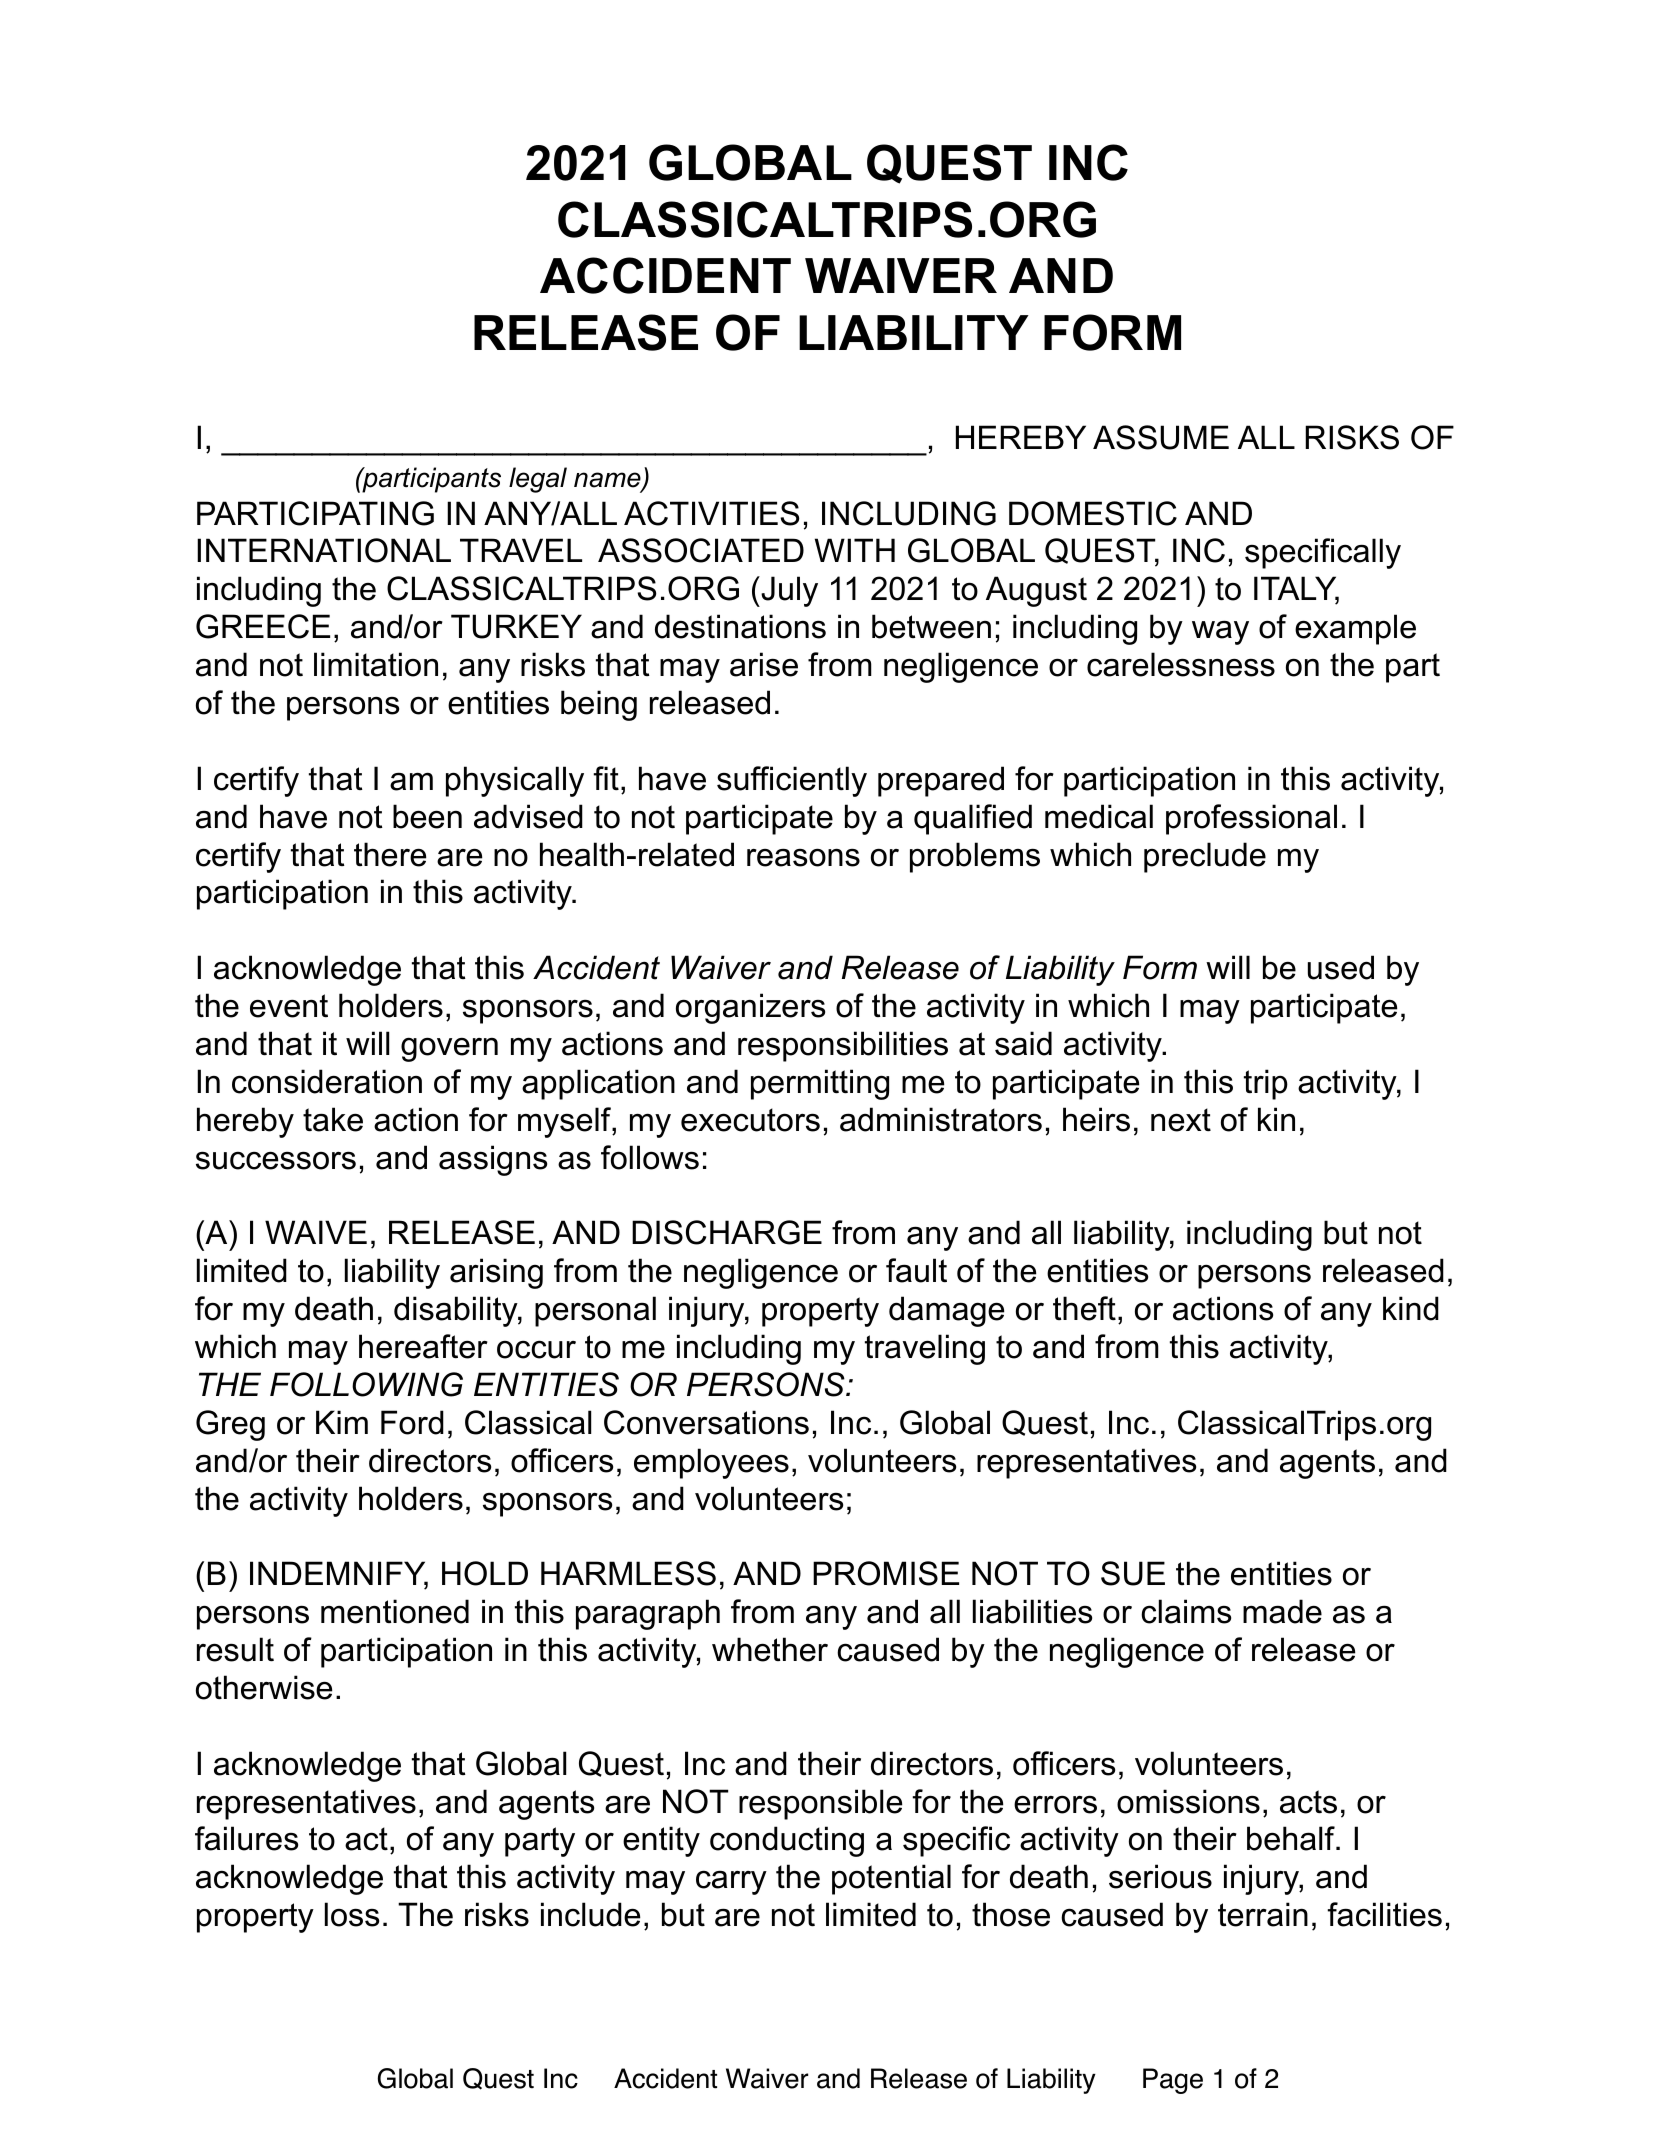  What do you see at coordinates (886, 1573) in the document?
I see `PROMISE` at bounding box center [886, 1573].
